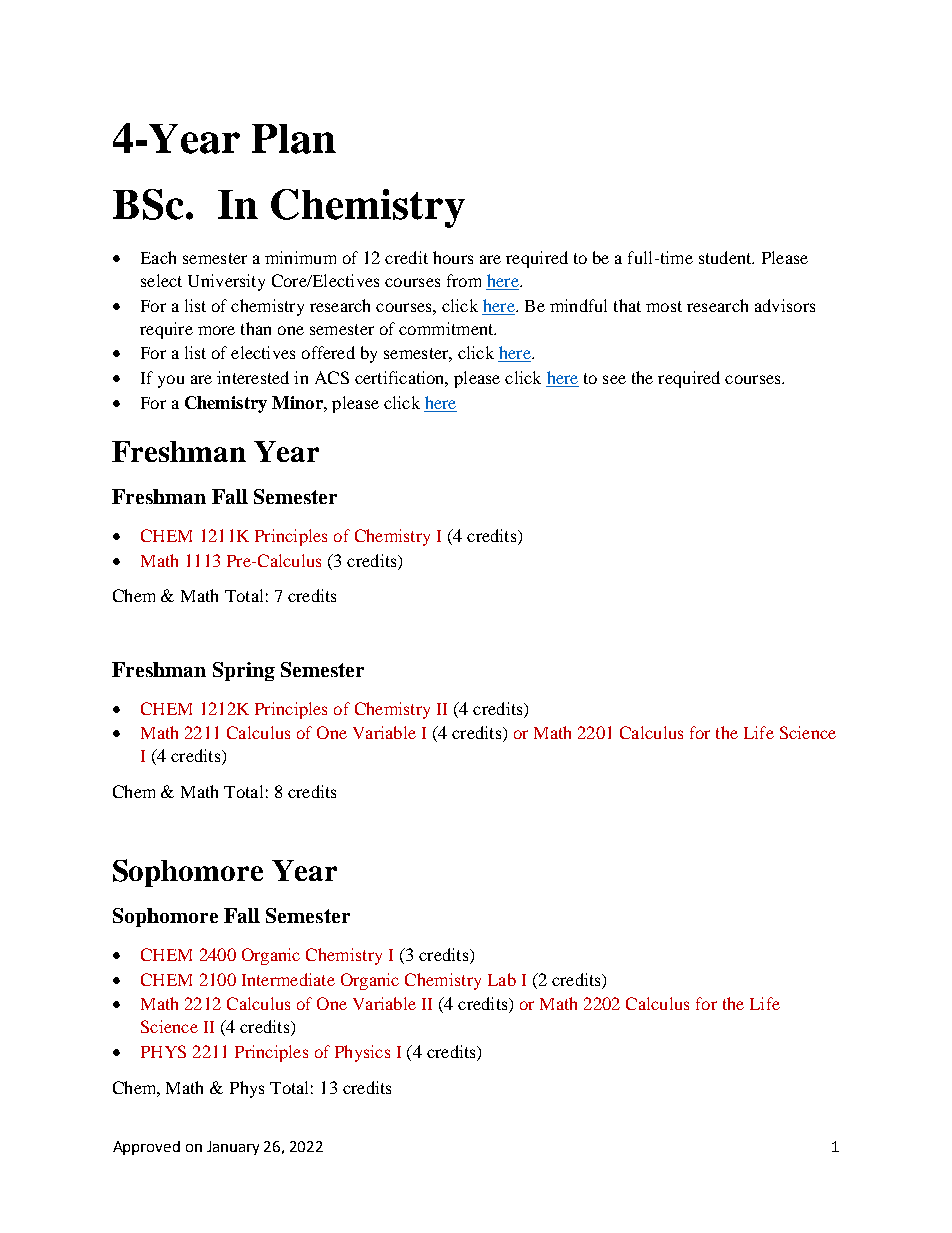 The height and width of the screenshot is (1233, 952). Describe the element at coordinates (288, 979) in the screenshot. I see `Intermediate` at that location.
